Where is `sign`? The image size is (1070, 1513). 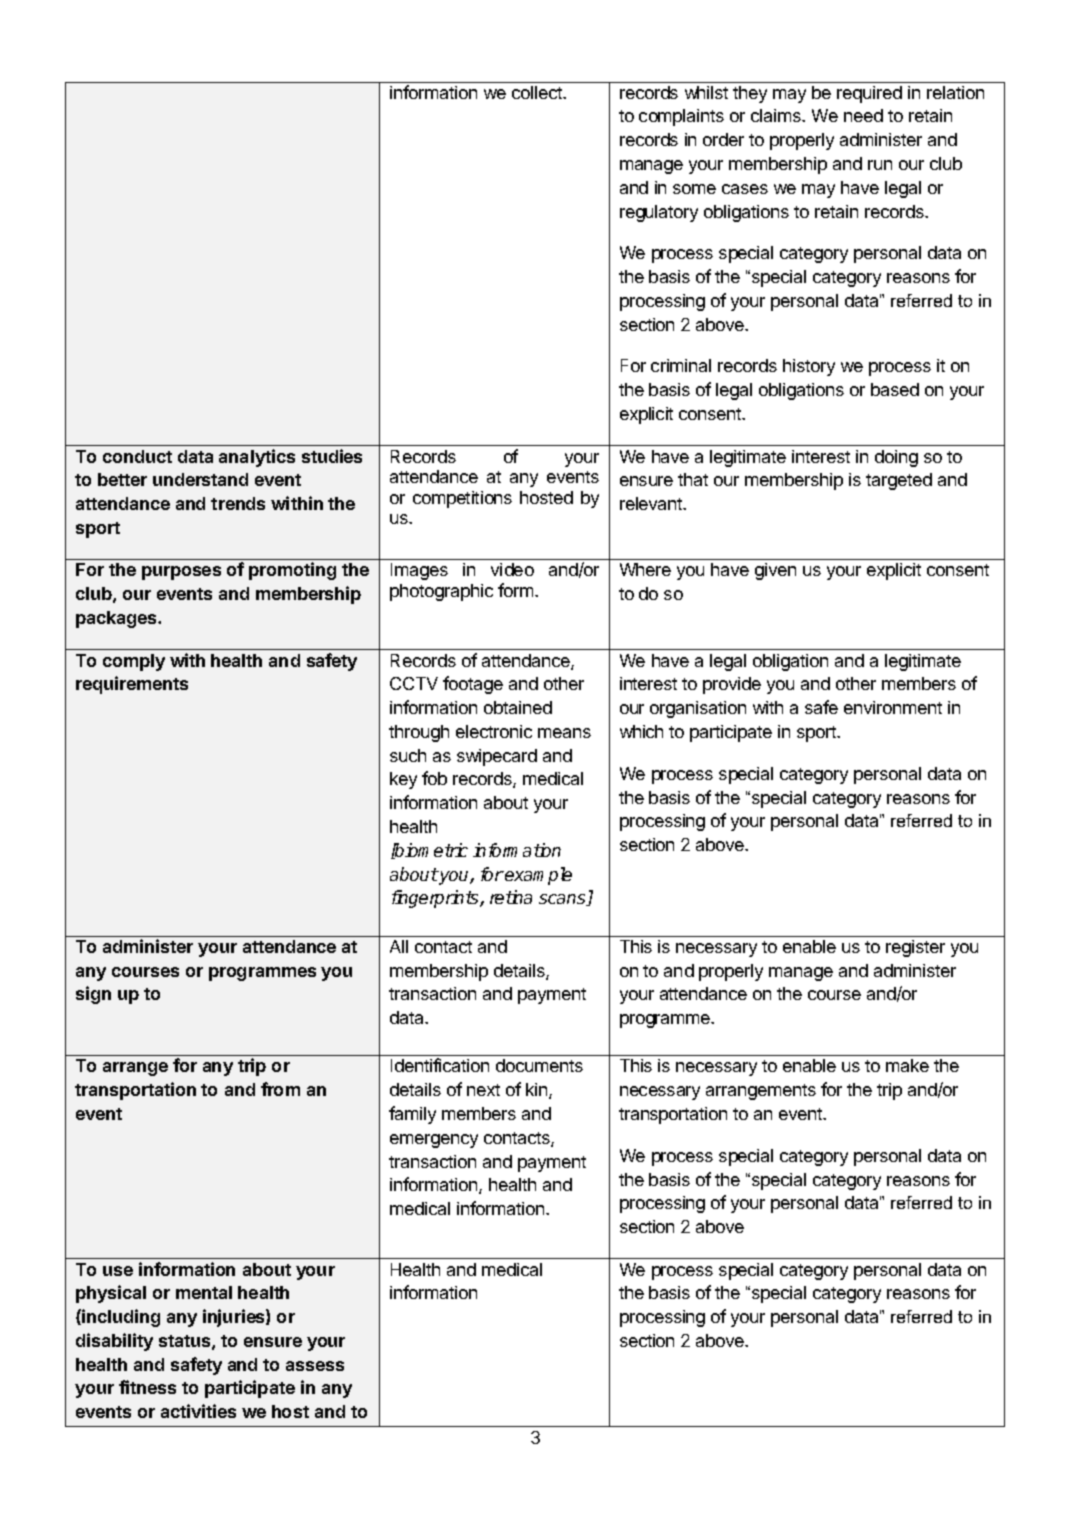 sign is located at coordinates (93, 995).
